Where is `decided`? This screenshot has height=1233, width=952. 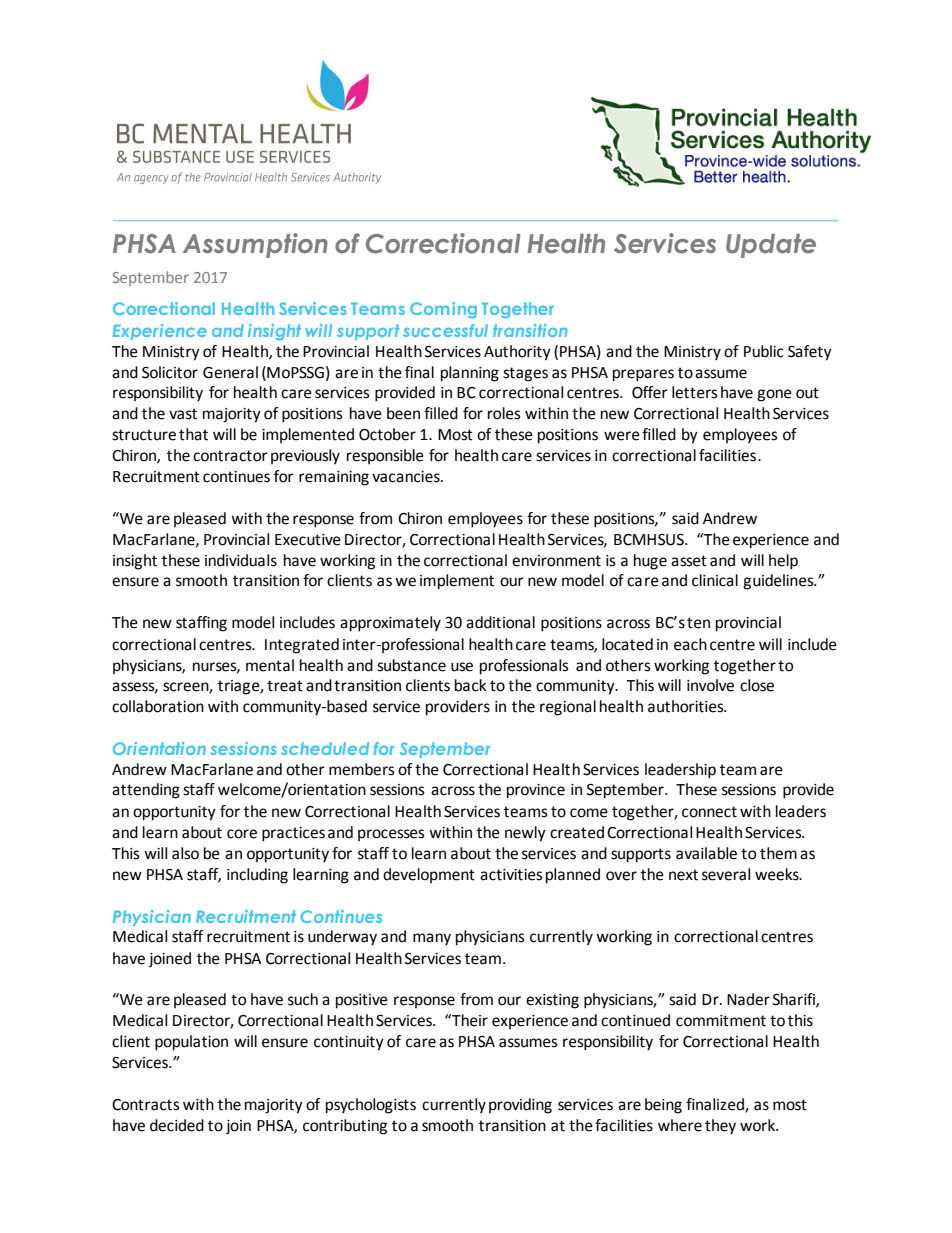
decided is located at coordinates (177, 1125).
